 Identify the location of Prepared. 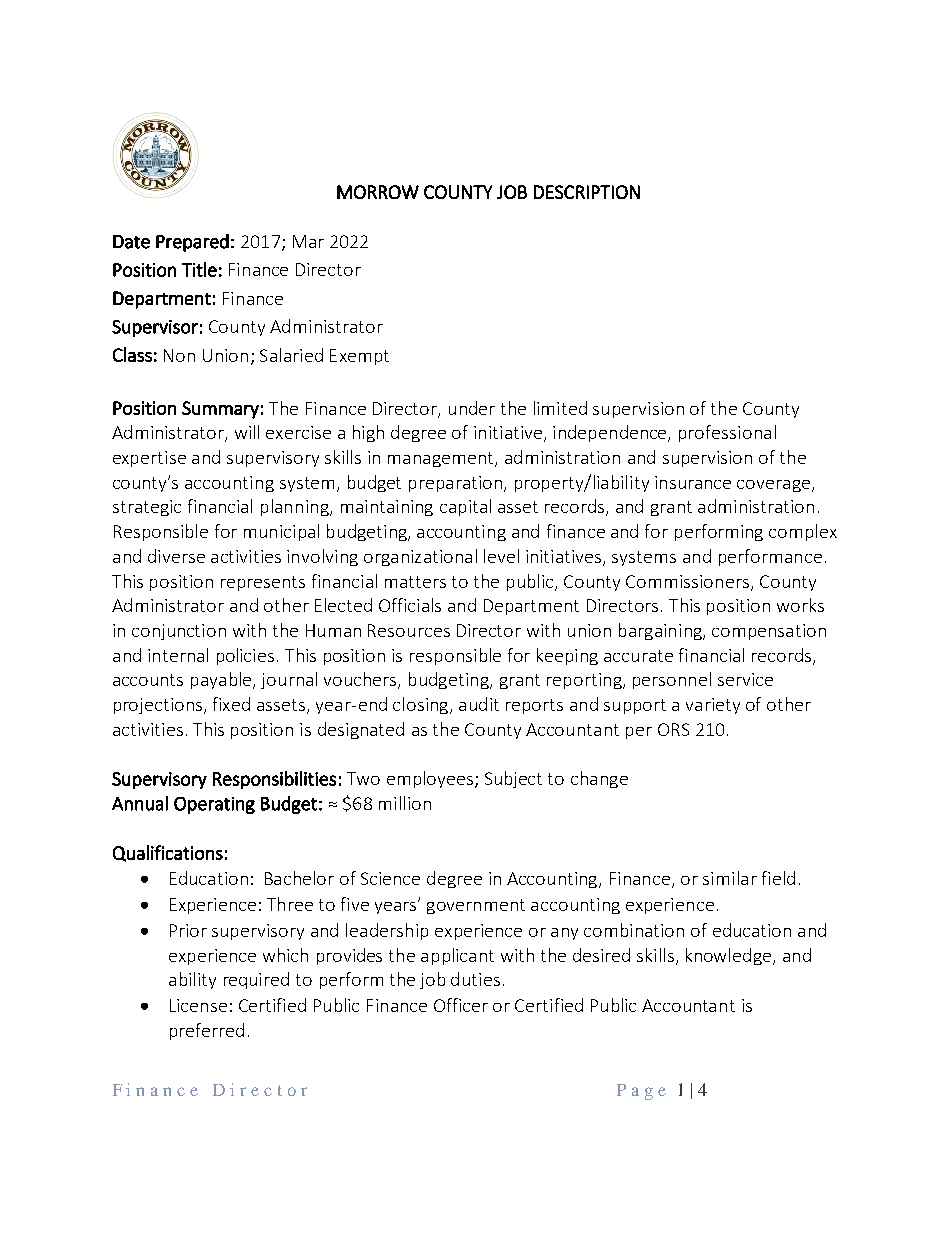
(192, 243).
